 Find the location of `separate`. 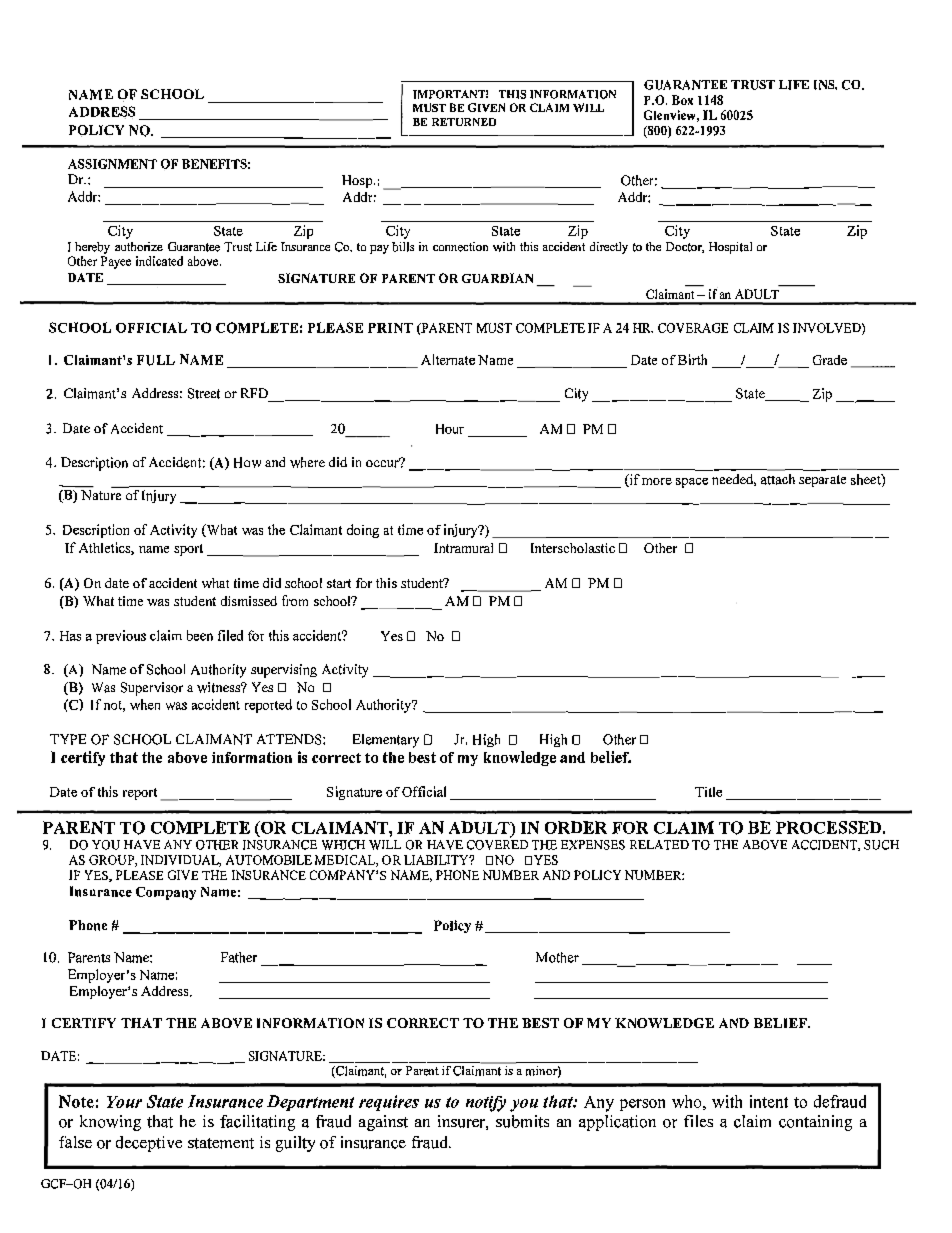

separate is located at coordinates (822, 481).
